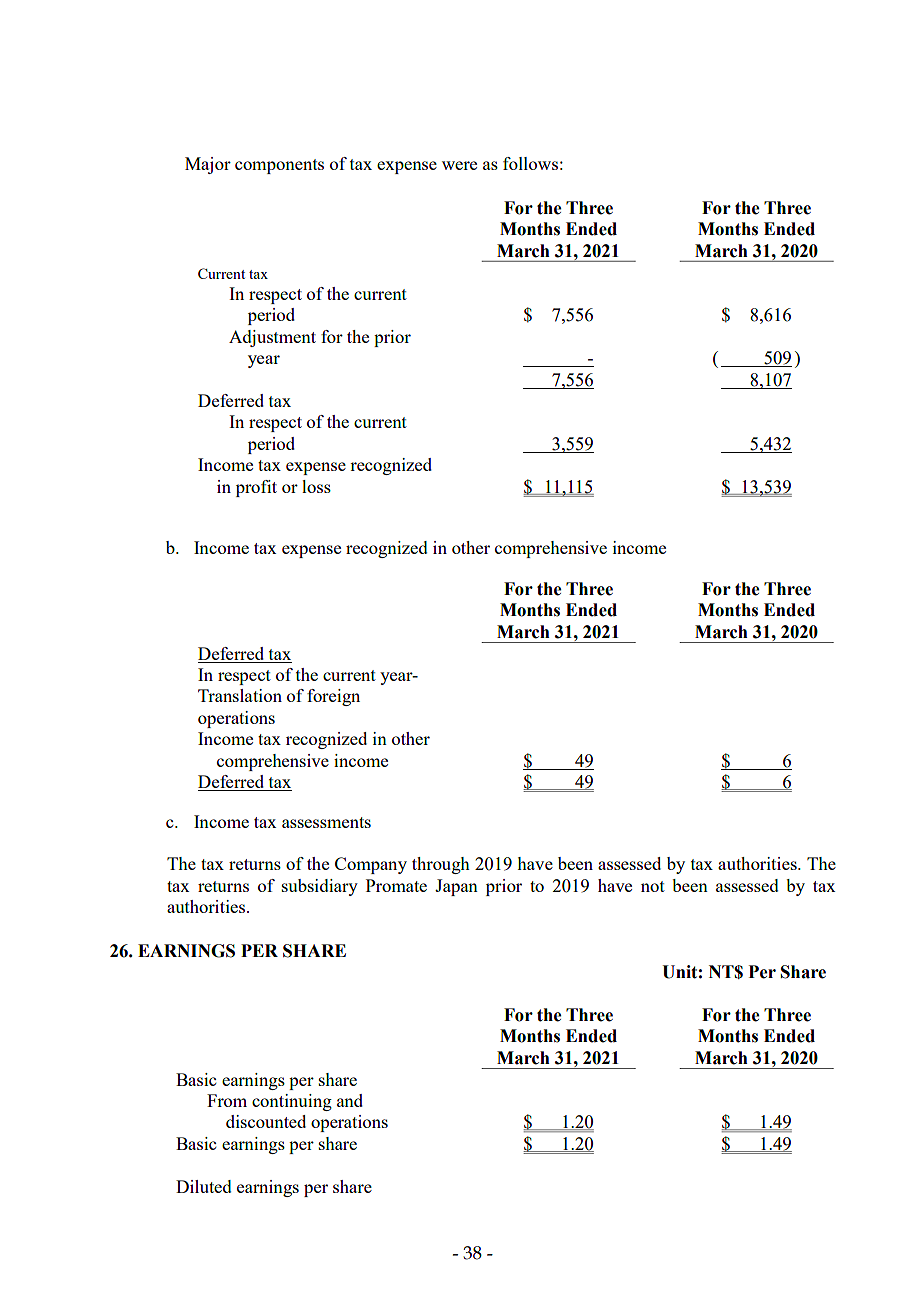  I want to click on Japan, so click(456, 887).
